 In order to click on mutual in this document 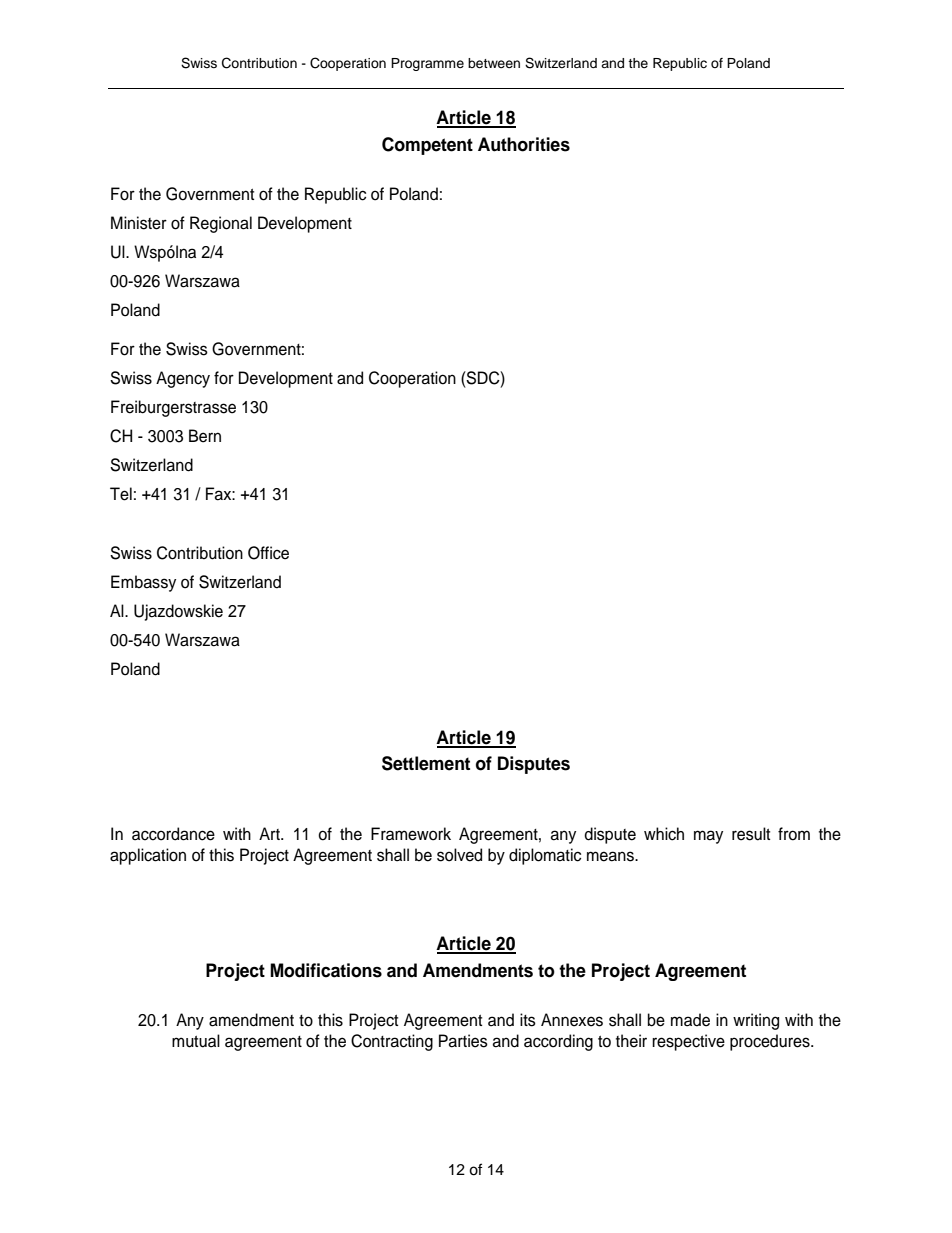, I will do `click(196, 1041)`.
